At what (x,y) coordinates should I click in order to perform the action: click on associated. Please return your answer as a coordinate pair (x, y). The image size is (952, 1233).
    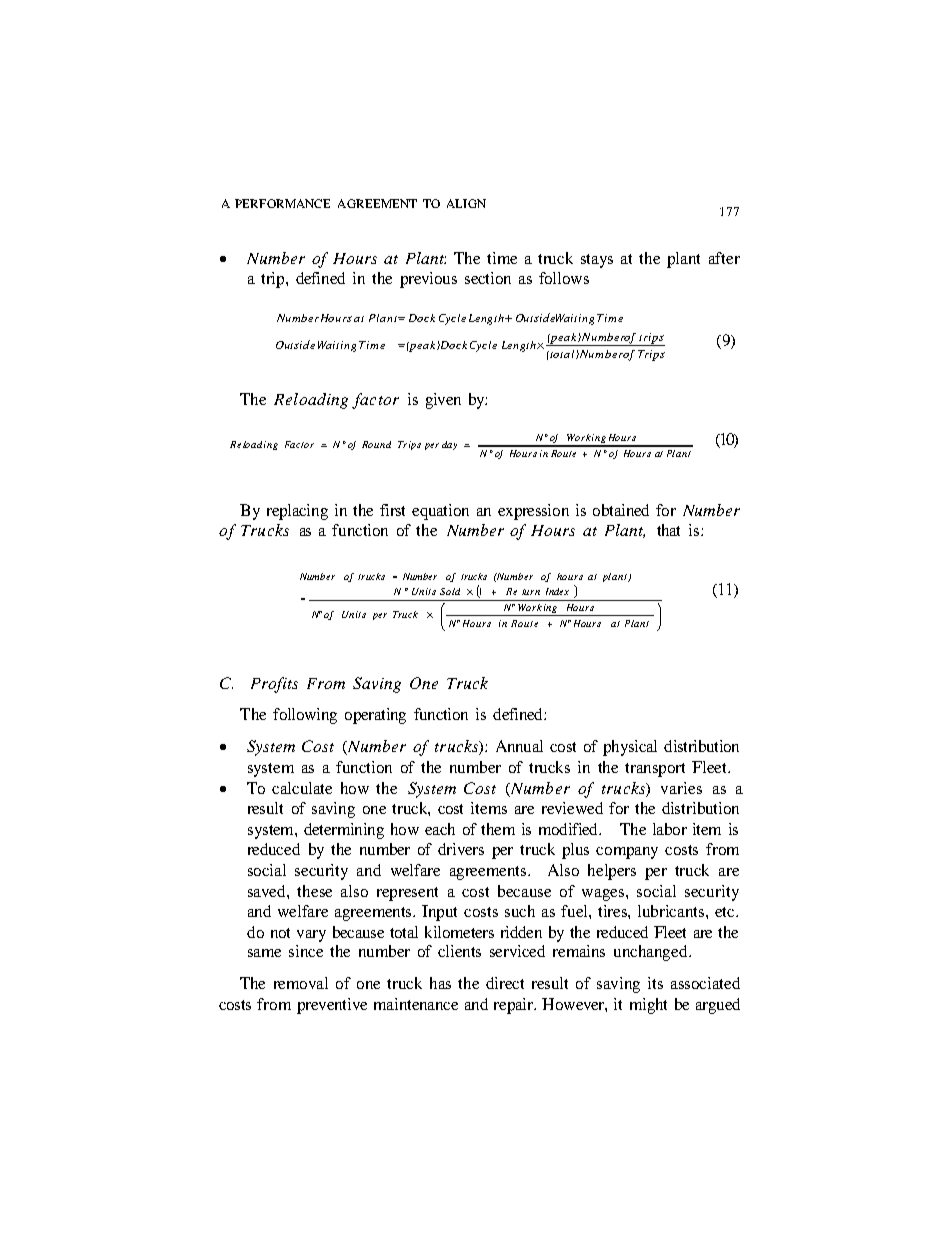
    Looking at the image, I should click on (705, 983).
